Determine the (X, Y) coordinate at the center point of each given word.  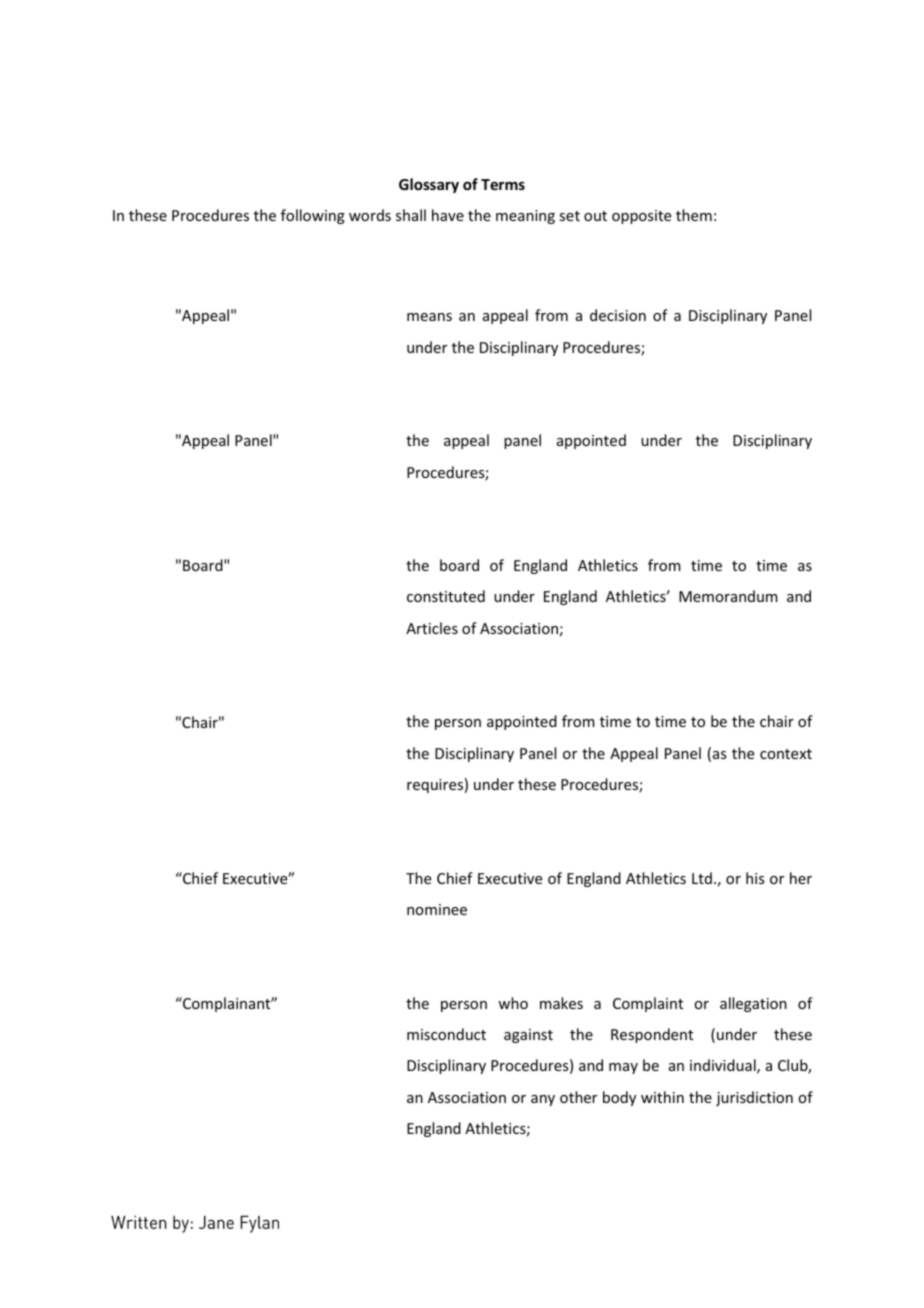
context (786, 754)
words (370, 215)
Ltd (702, 878)
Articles (432, 628)
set (569, 216)
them (694, 215)
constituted (446, 596)
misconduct (446, 1034)
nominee (437, 909)
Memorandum (728, 596)
